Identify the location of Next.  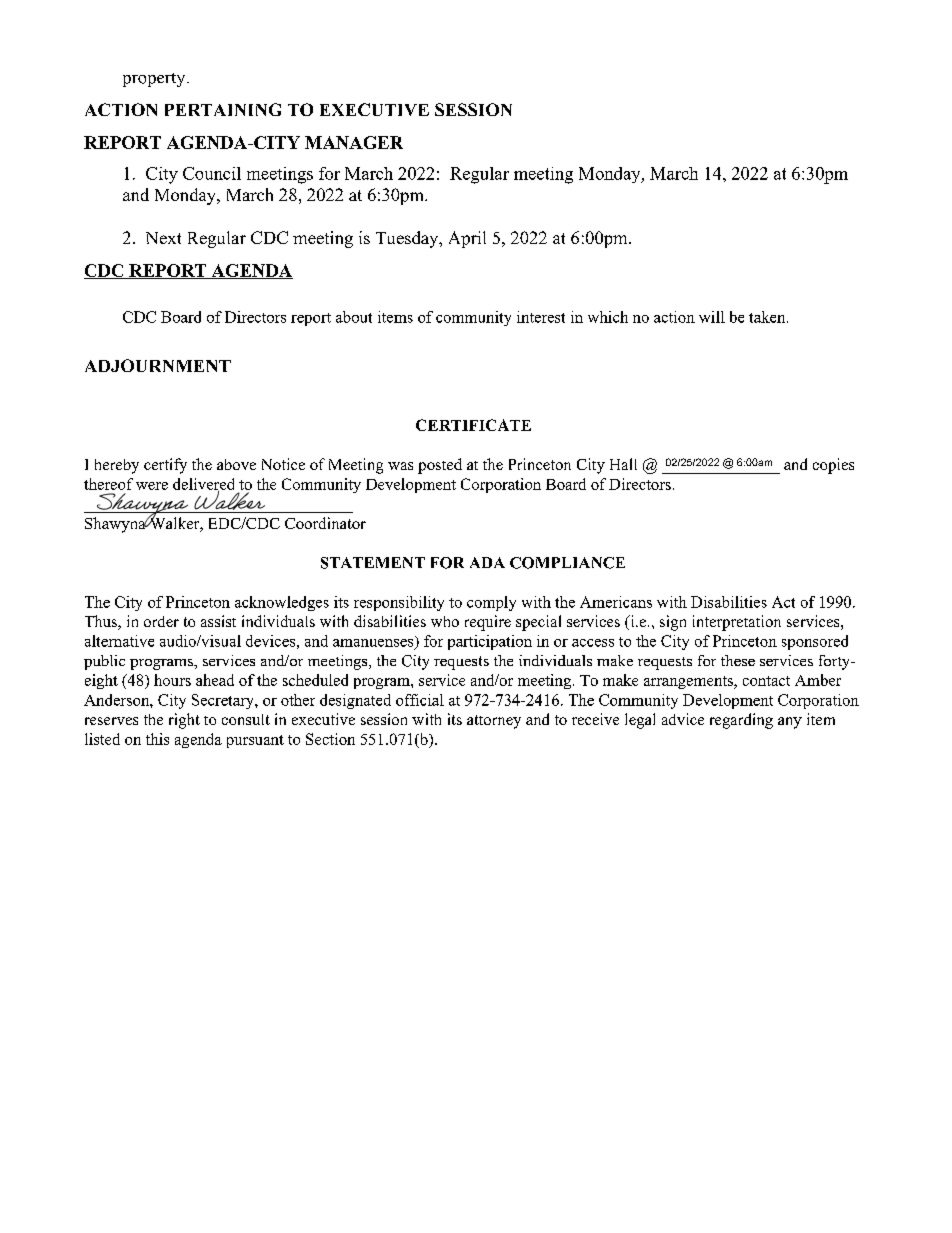
(163, 238).
